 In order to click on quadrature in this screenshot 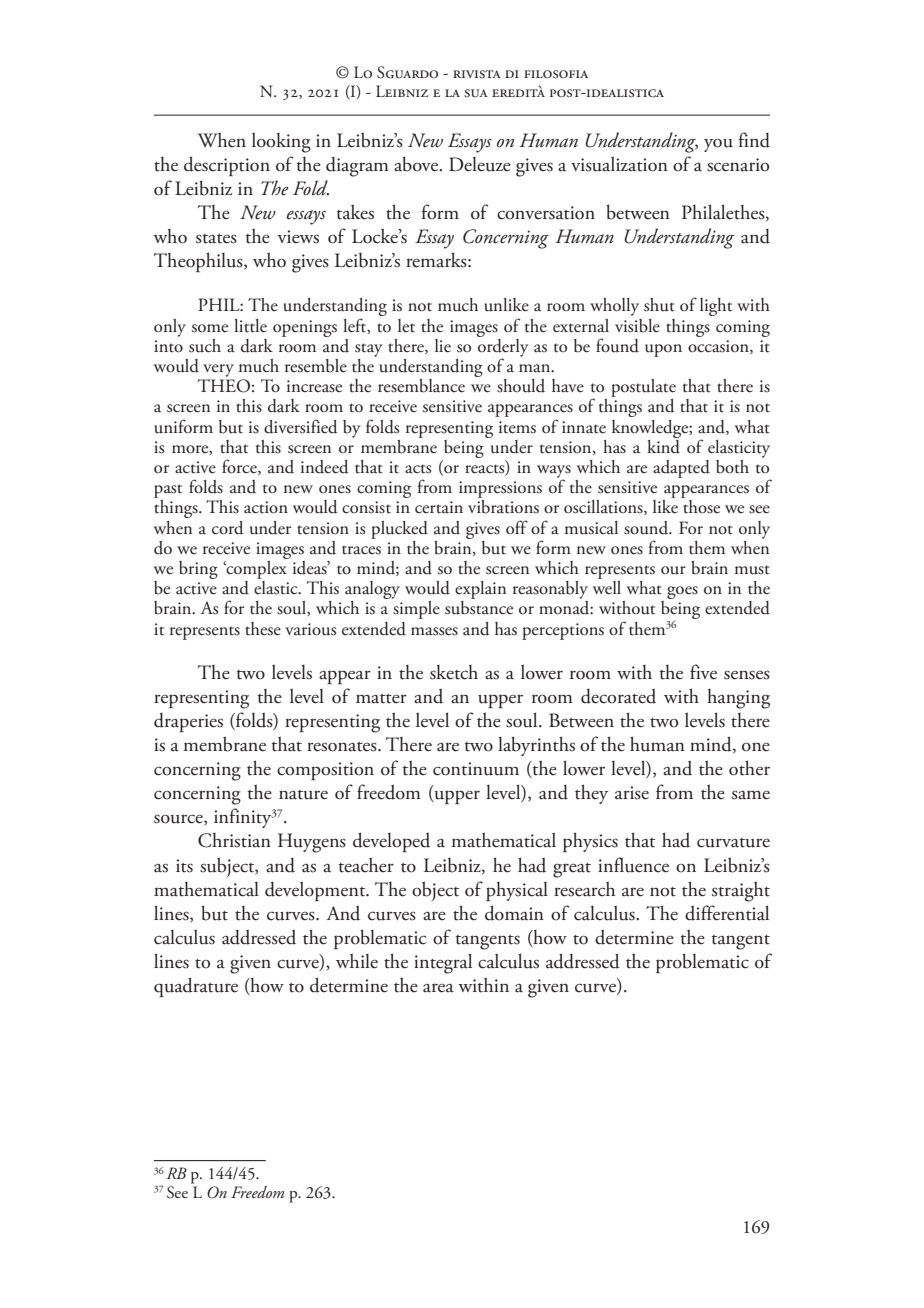, I will do `click(196, 987)`.
